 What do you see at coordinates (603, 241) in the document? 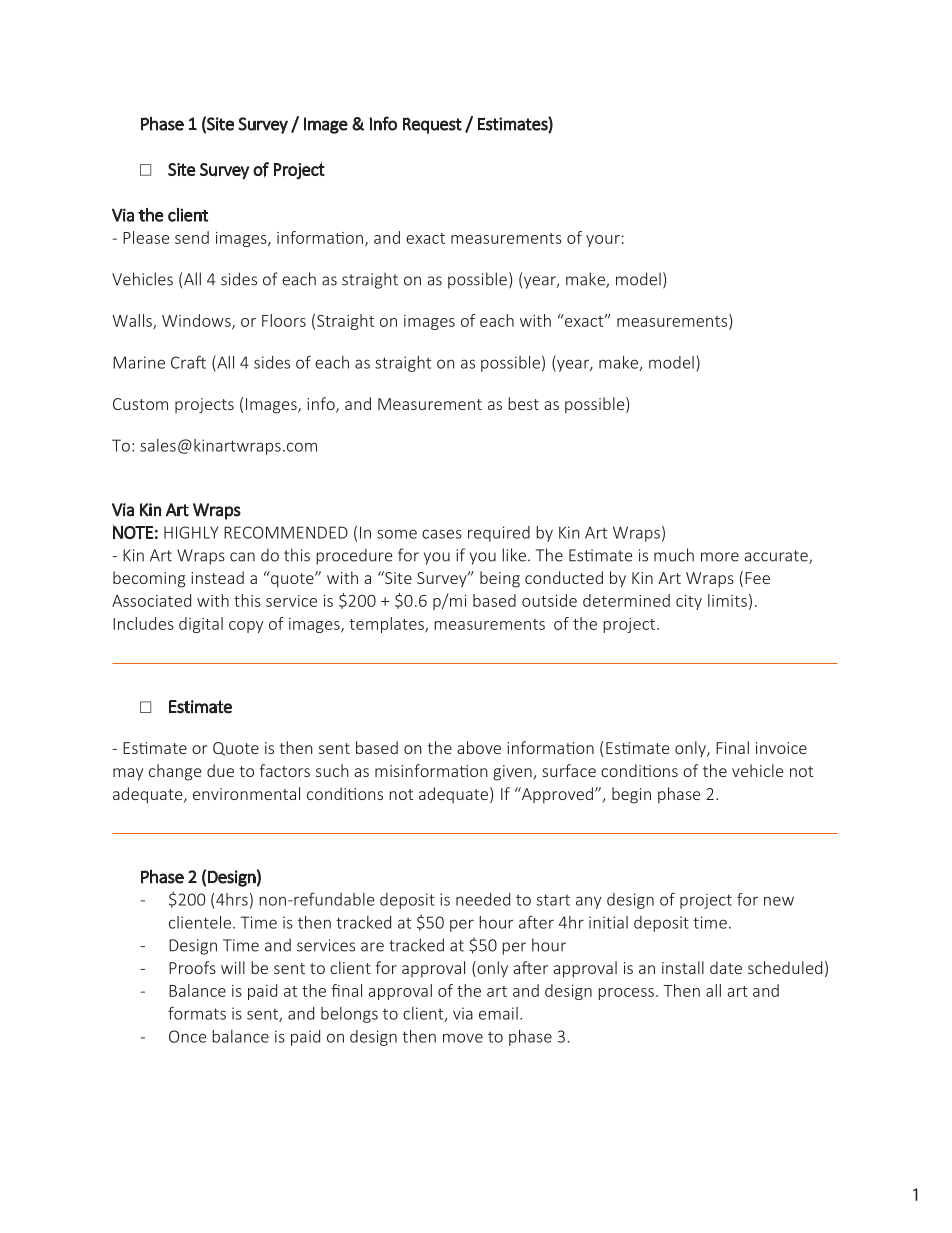
I see `your` at bounding box center [603, 241].
